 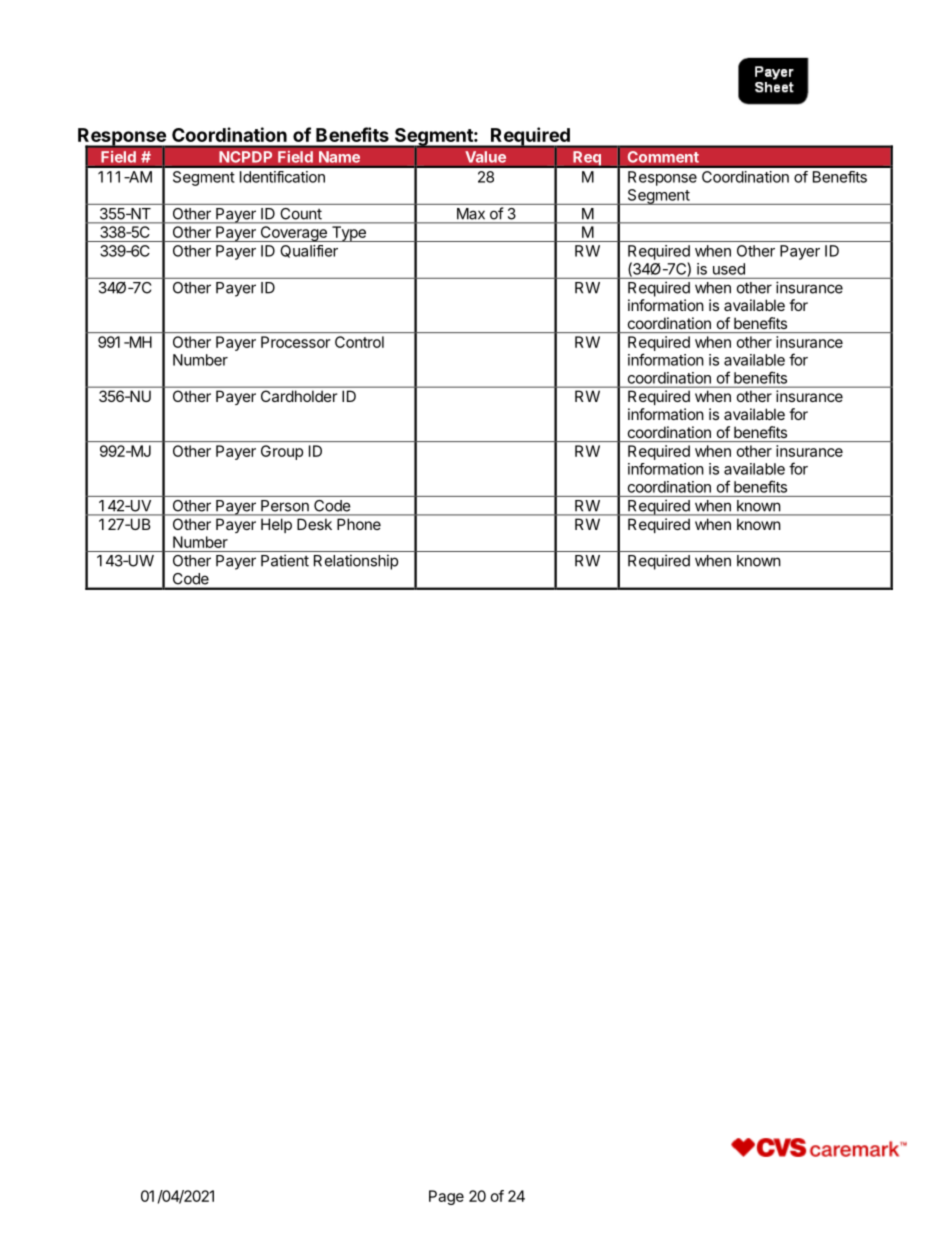 I want to click on used, so click(x=729, y=269).
